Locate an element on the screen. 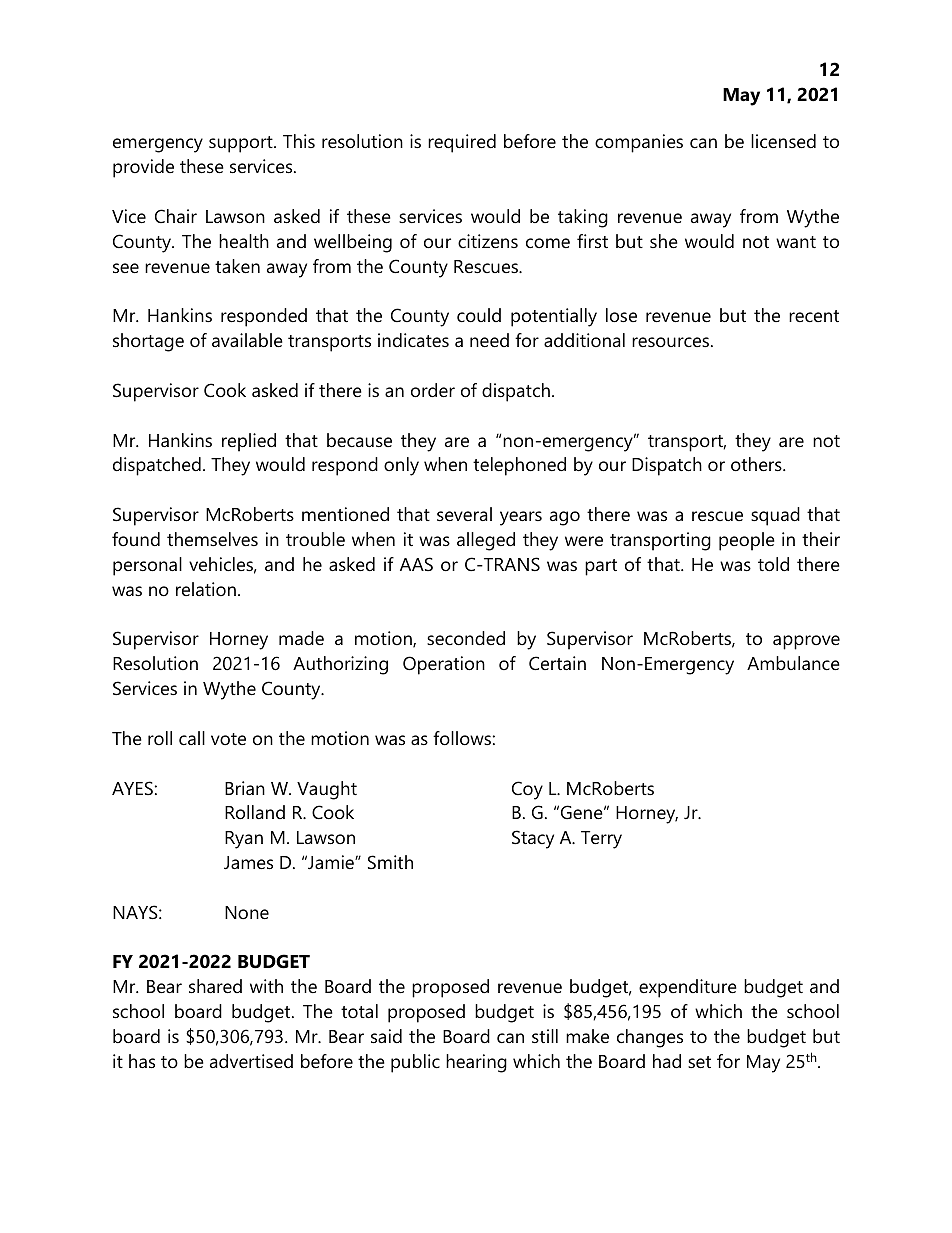 Image resolution: width=952 pixels, height=1233 pixels. hearing is located at coordinates (476, 1063).
